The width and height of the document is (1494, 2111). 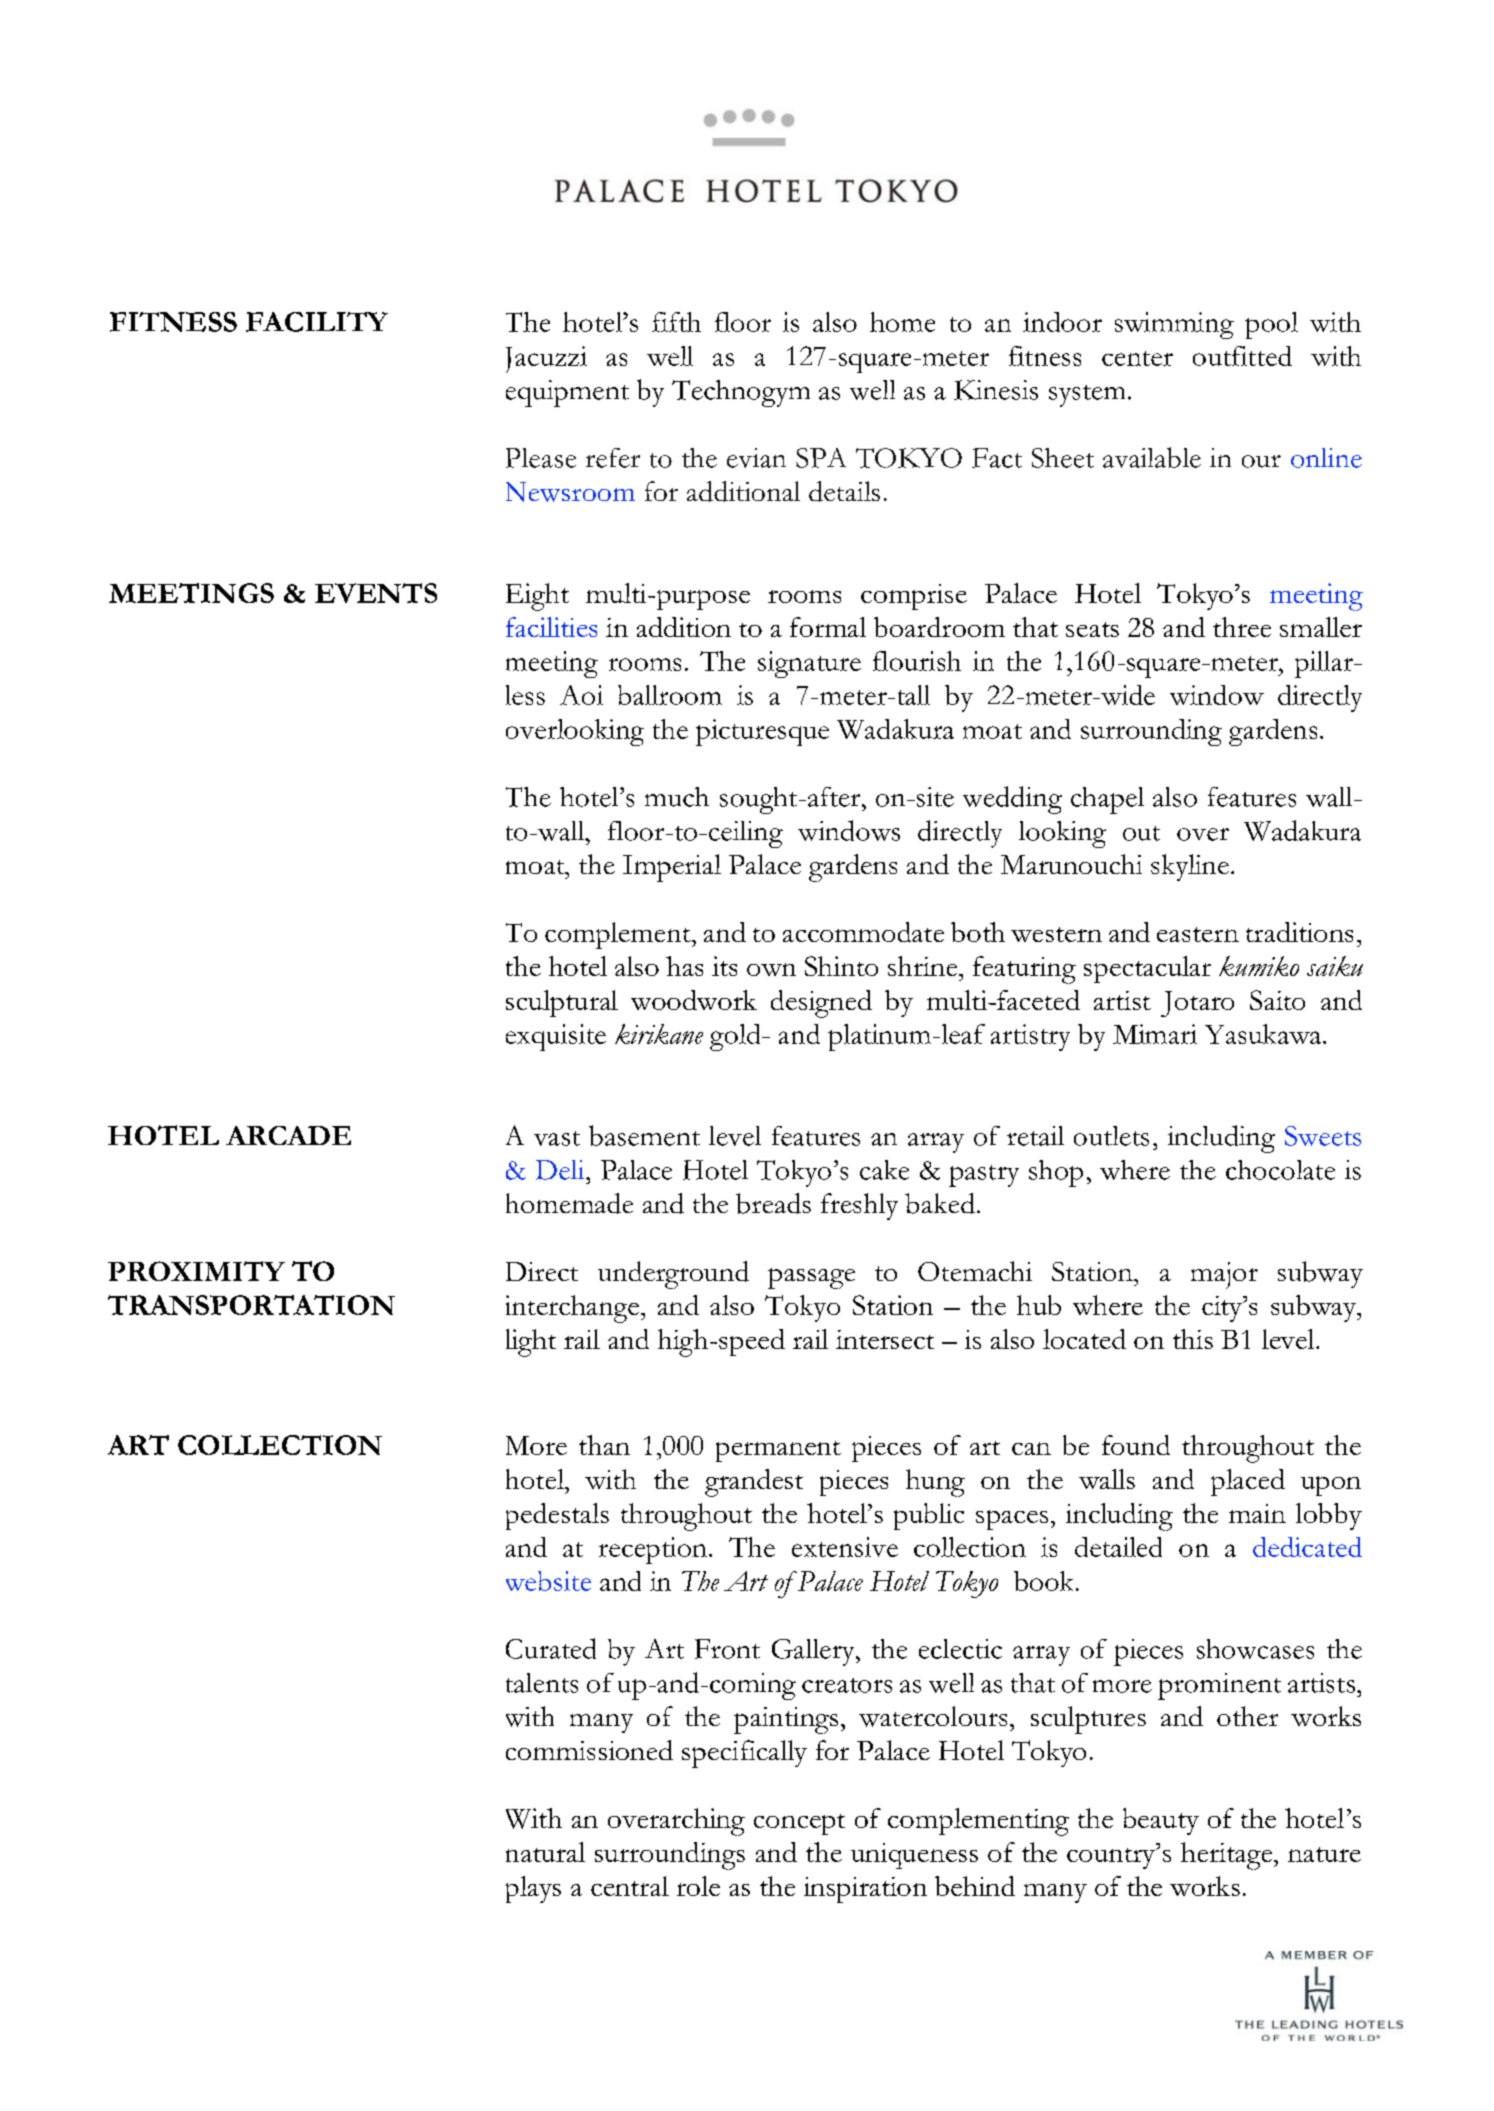 What do you see at coordinates (557, 1516) in the document?
I see `pedestals` at bounding box center [557, 1516].
